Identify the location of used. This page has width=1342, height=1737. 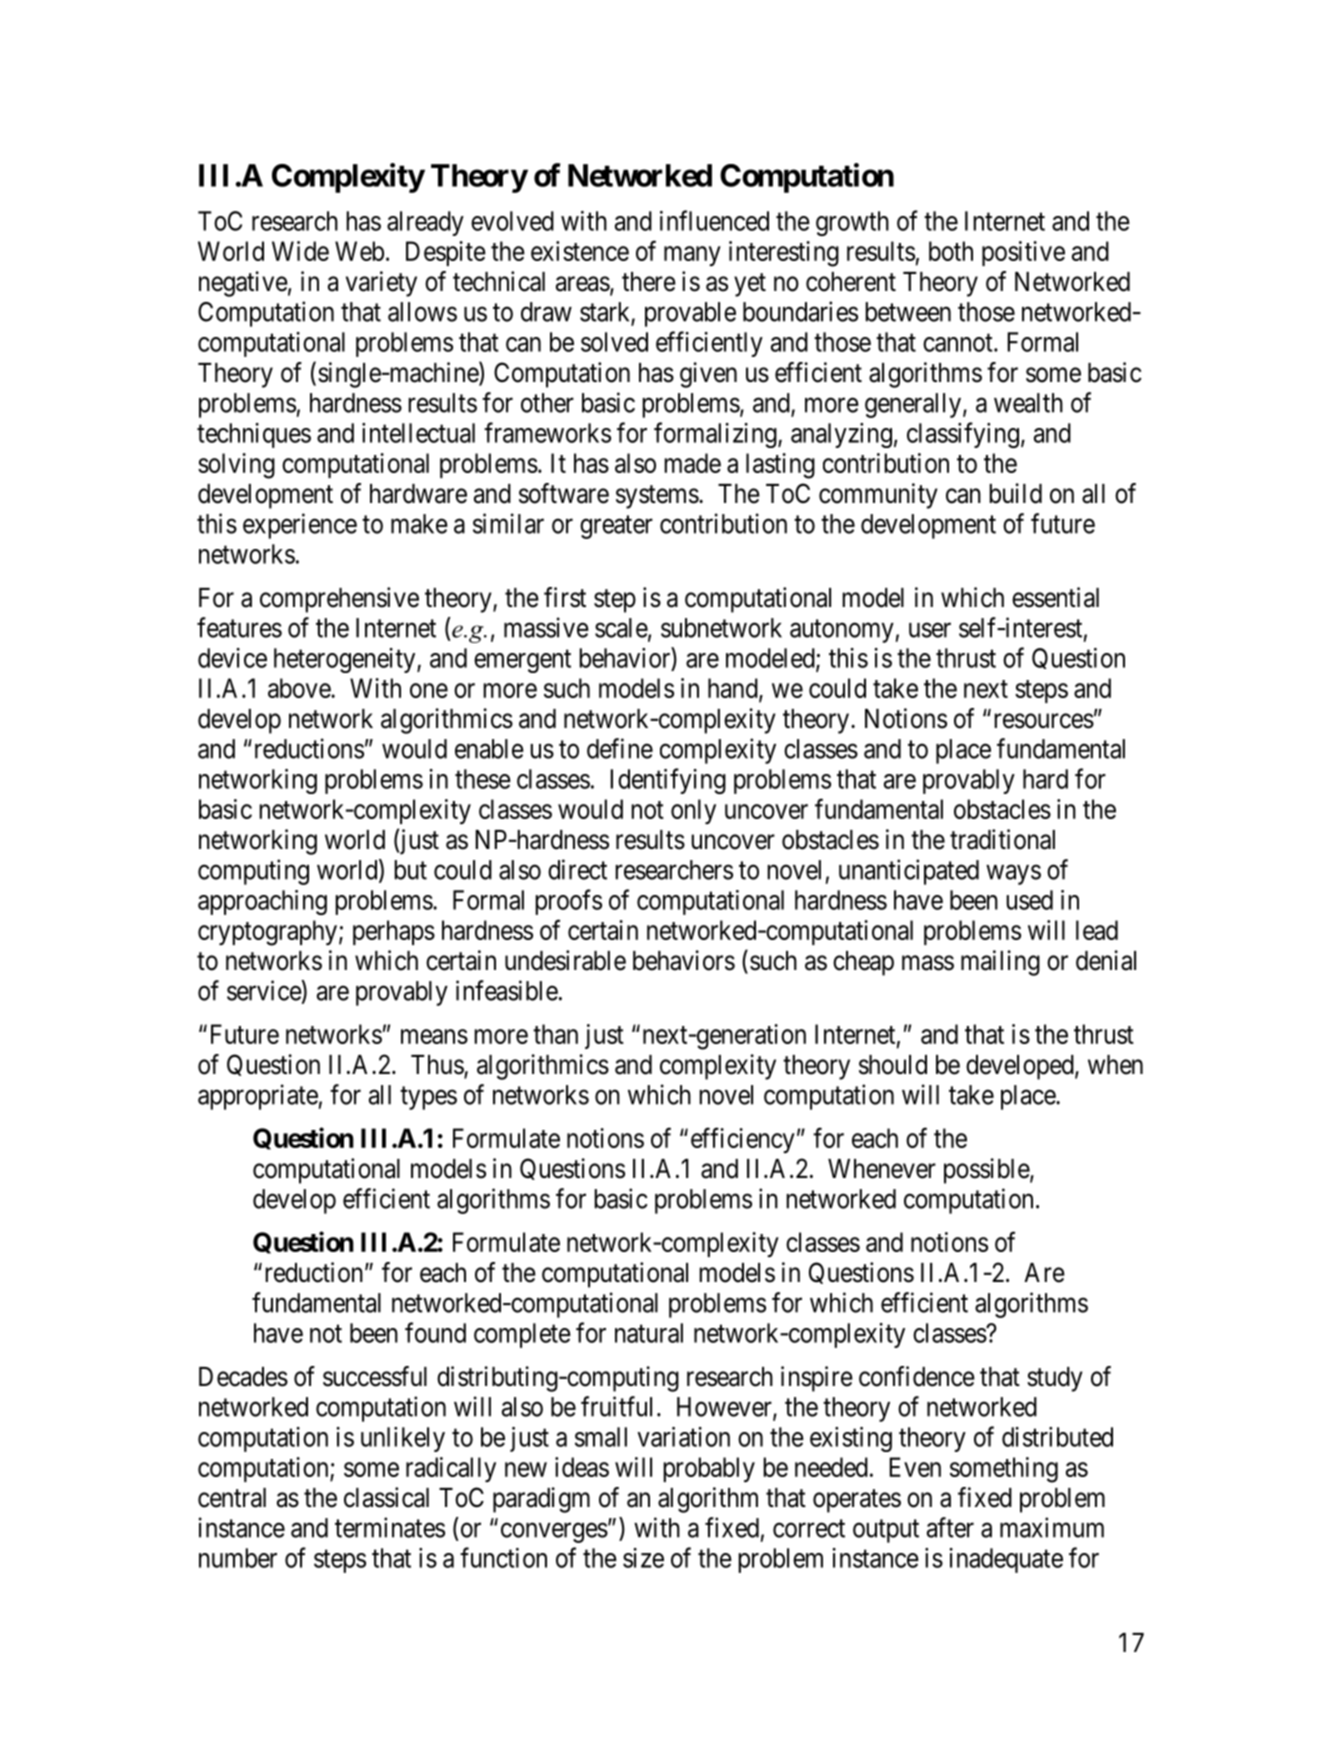
(1029, 900).
